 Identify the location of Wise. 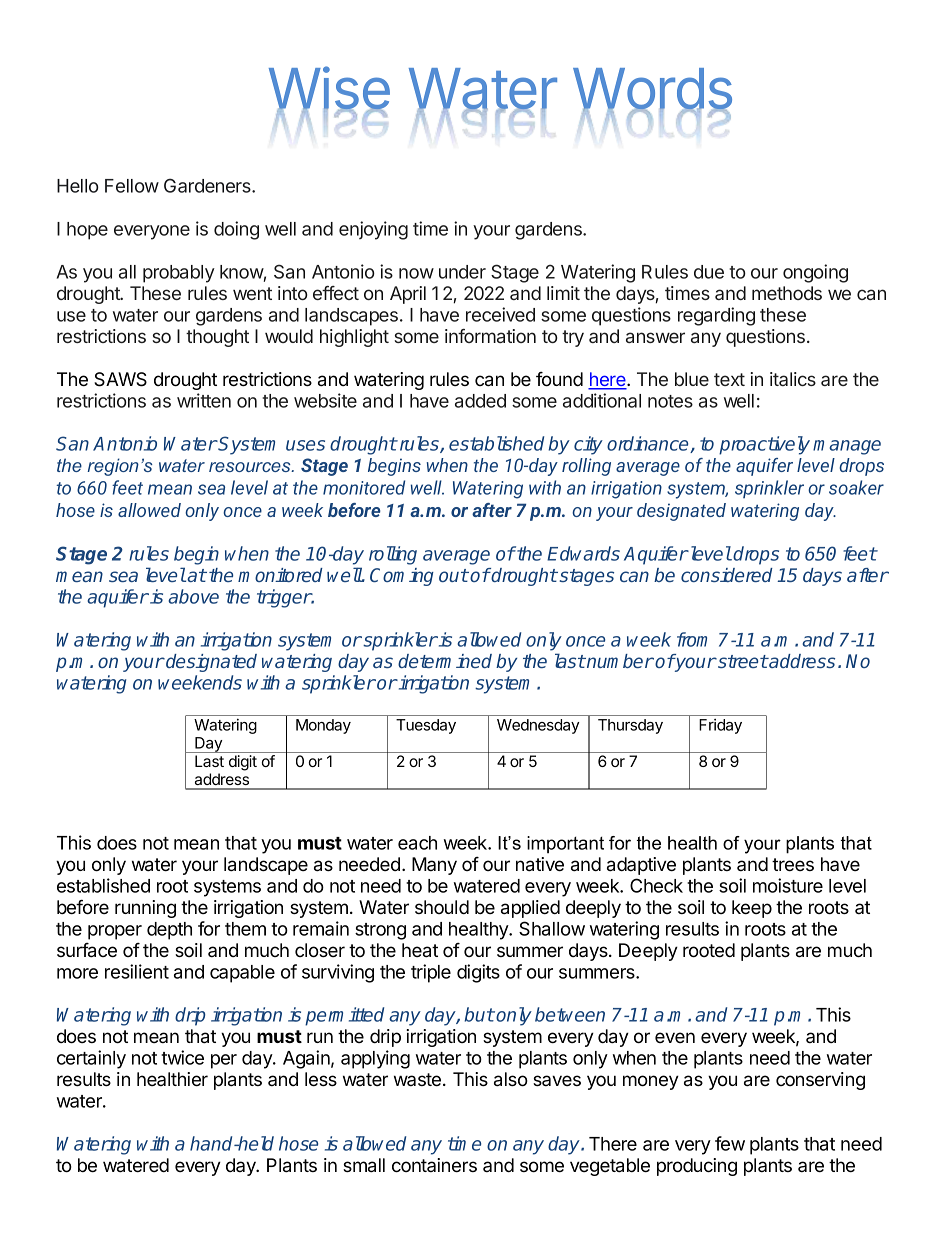
(329, 89).
